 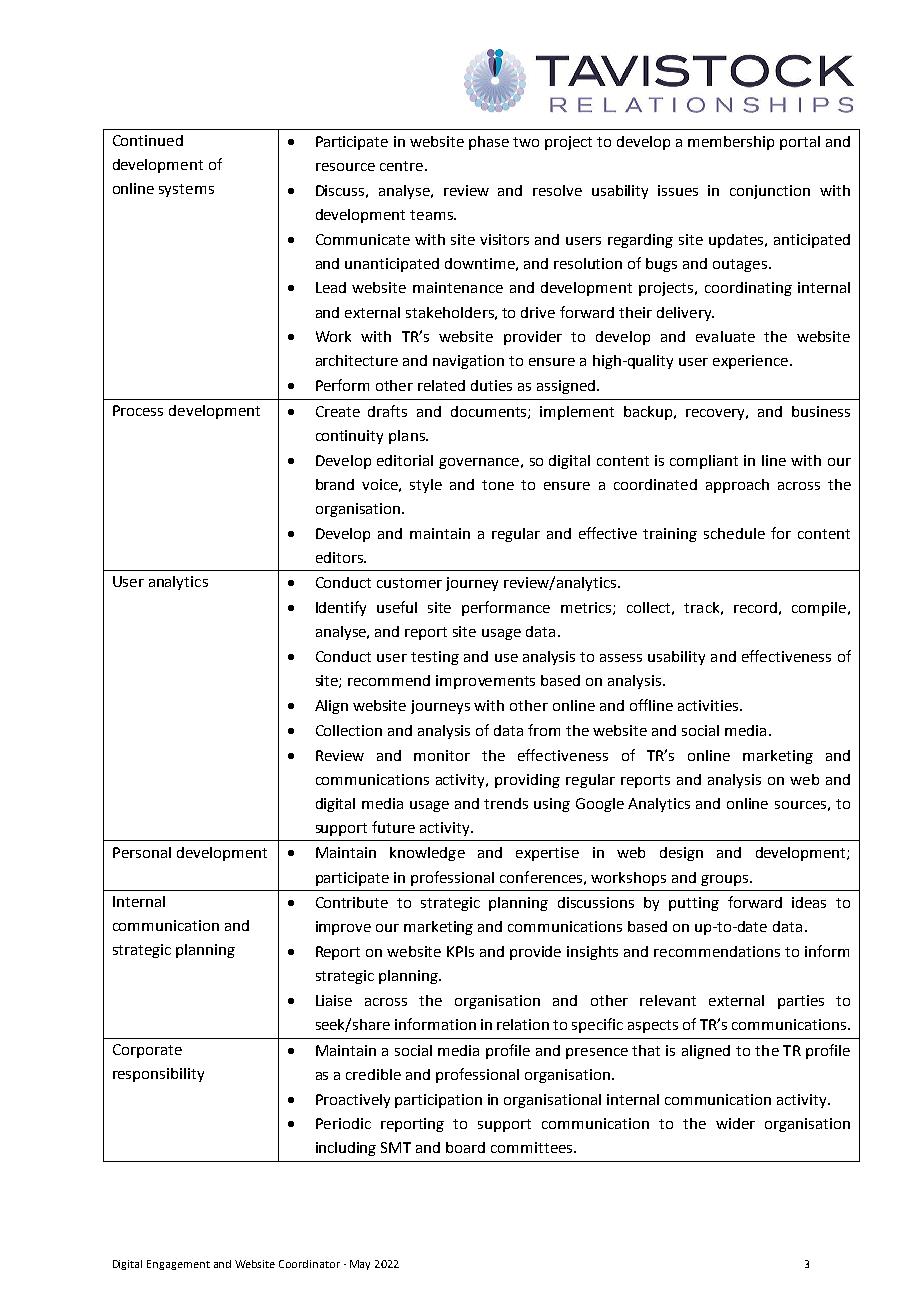 I want to click on phase, so click(x=489, y=143).
